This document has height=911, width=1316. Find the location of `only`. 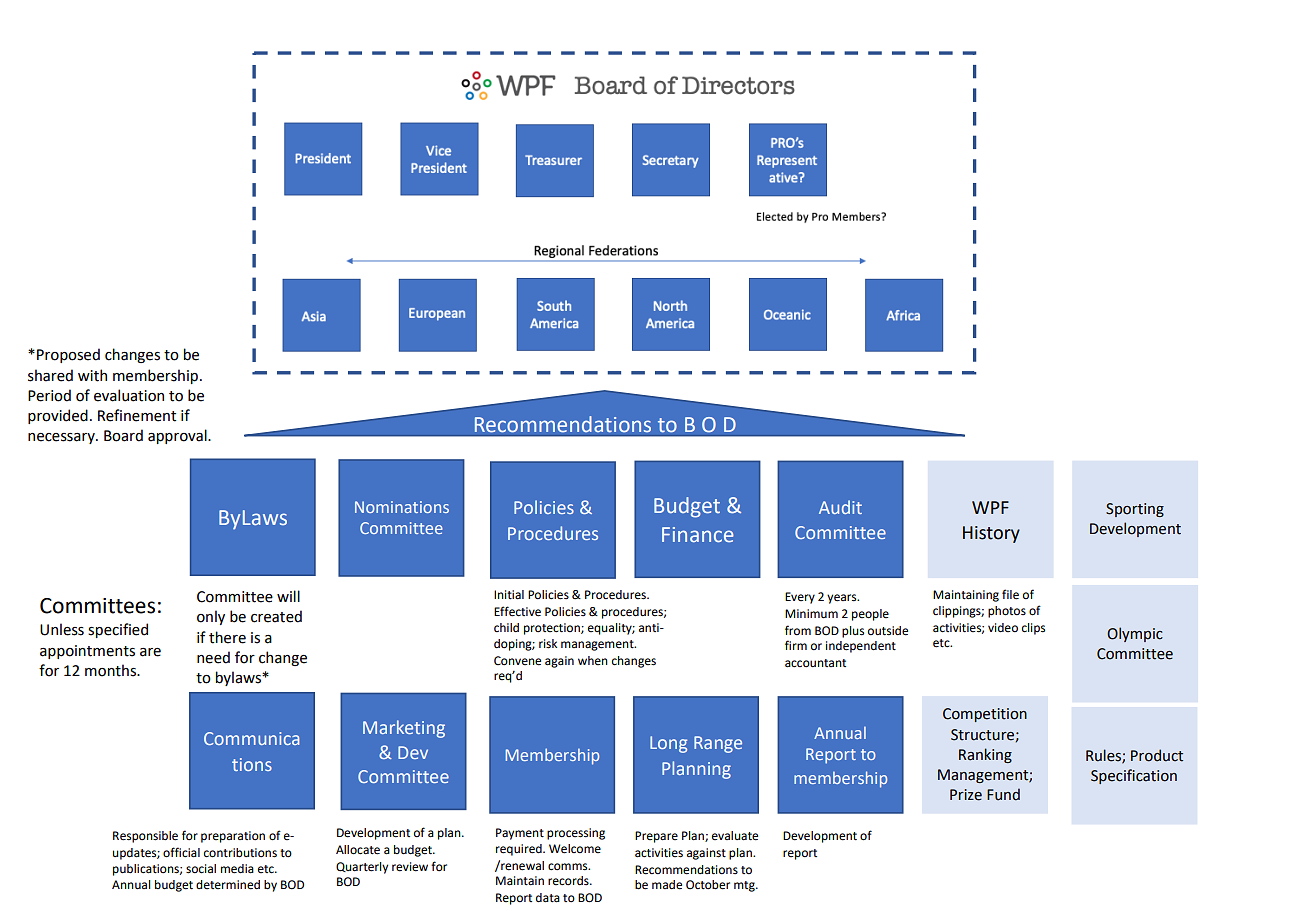

only is located at coordinates (211, 617).
